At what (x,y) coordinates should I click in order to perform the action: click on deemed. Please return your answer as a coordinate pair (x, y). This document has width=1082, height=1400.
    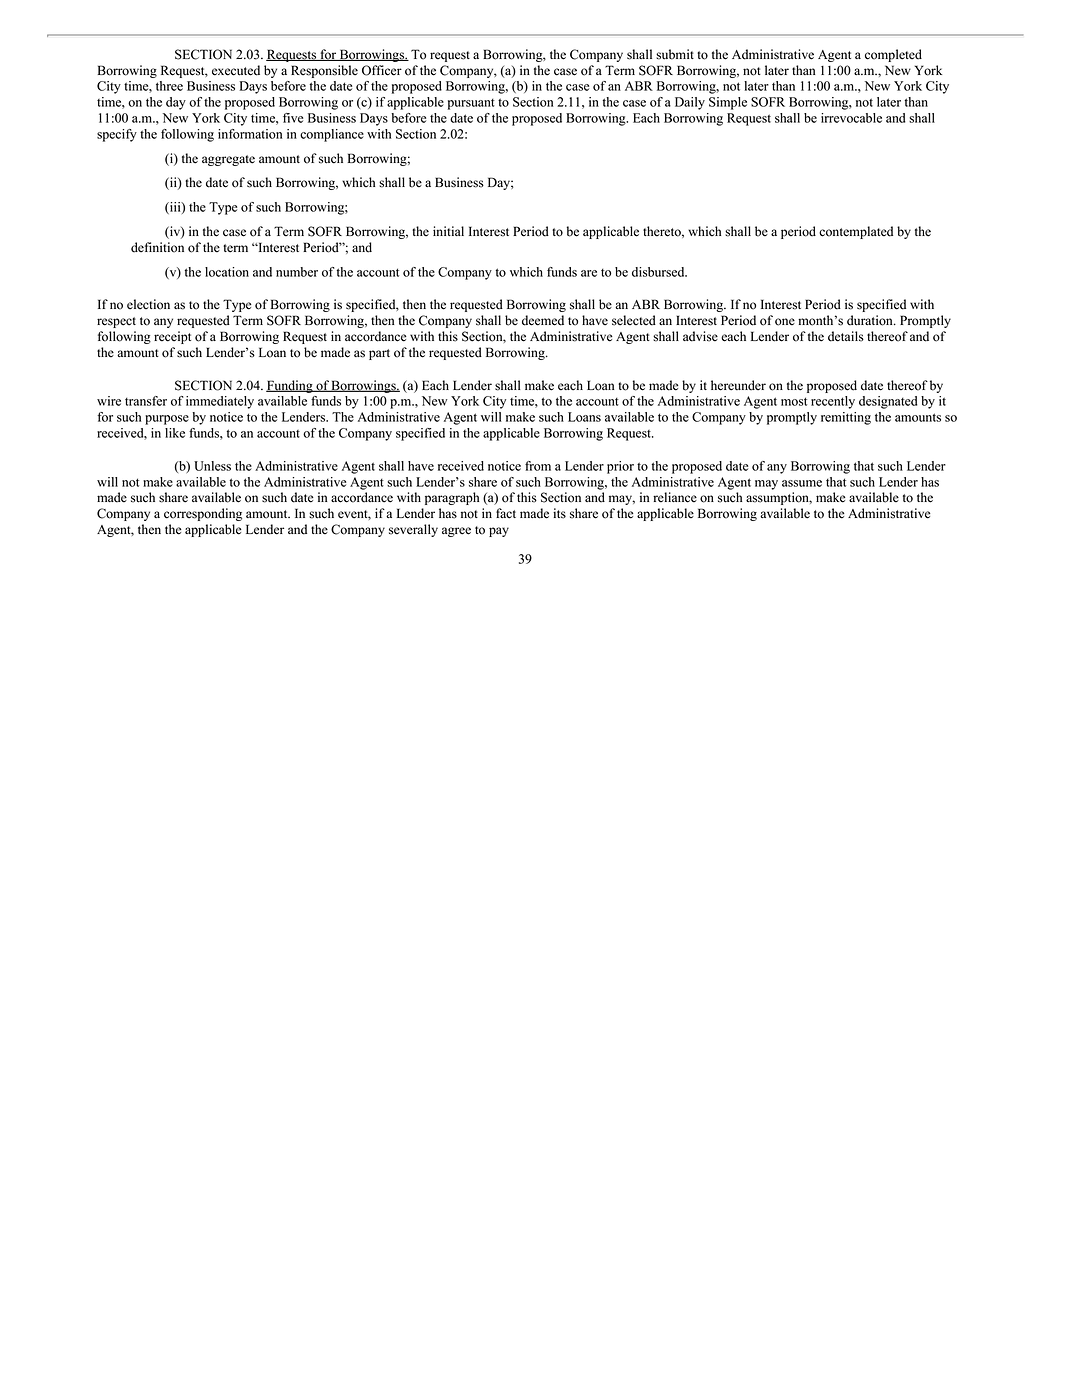
    Looking at the image, I should click on (543, 320).
